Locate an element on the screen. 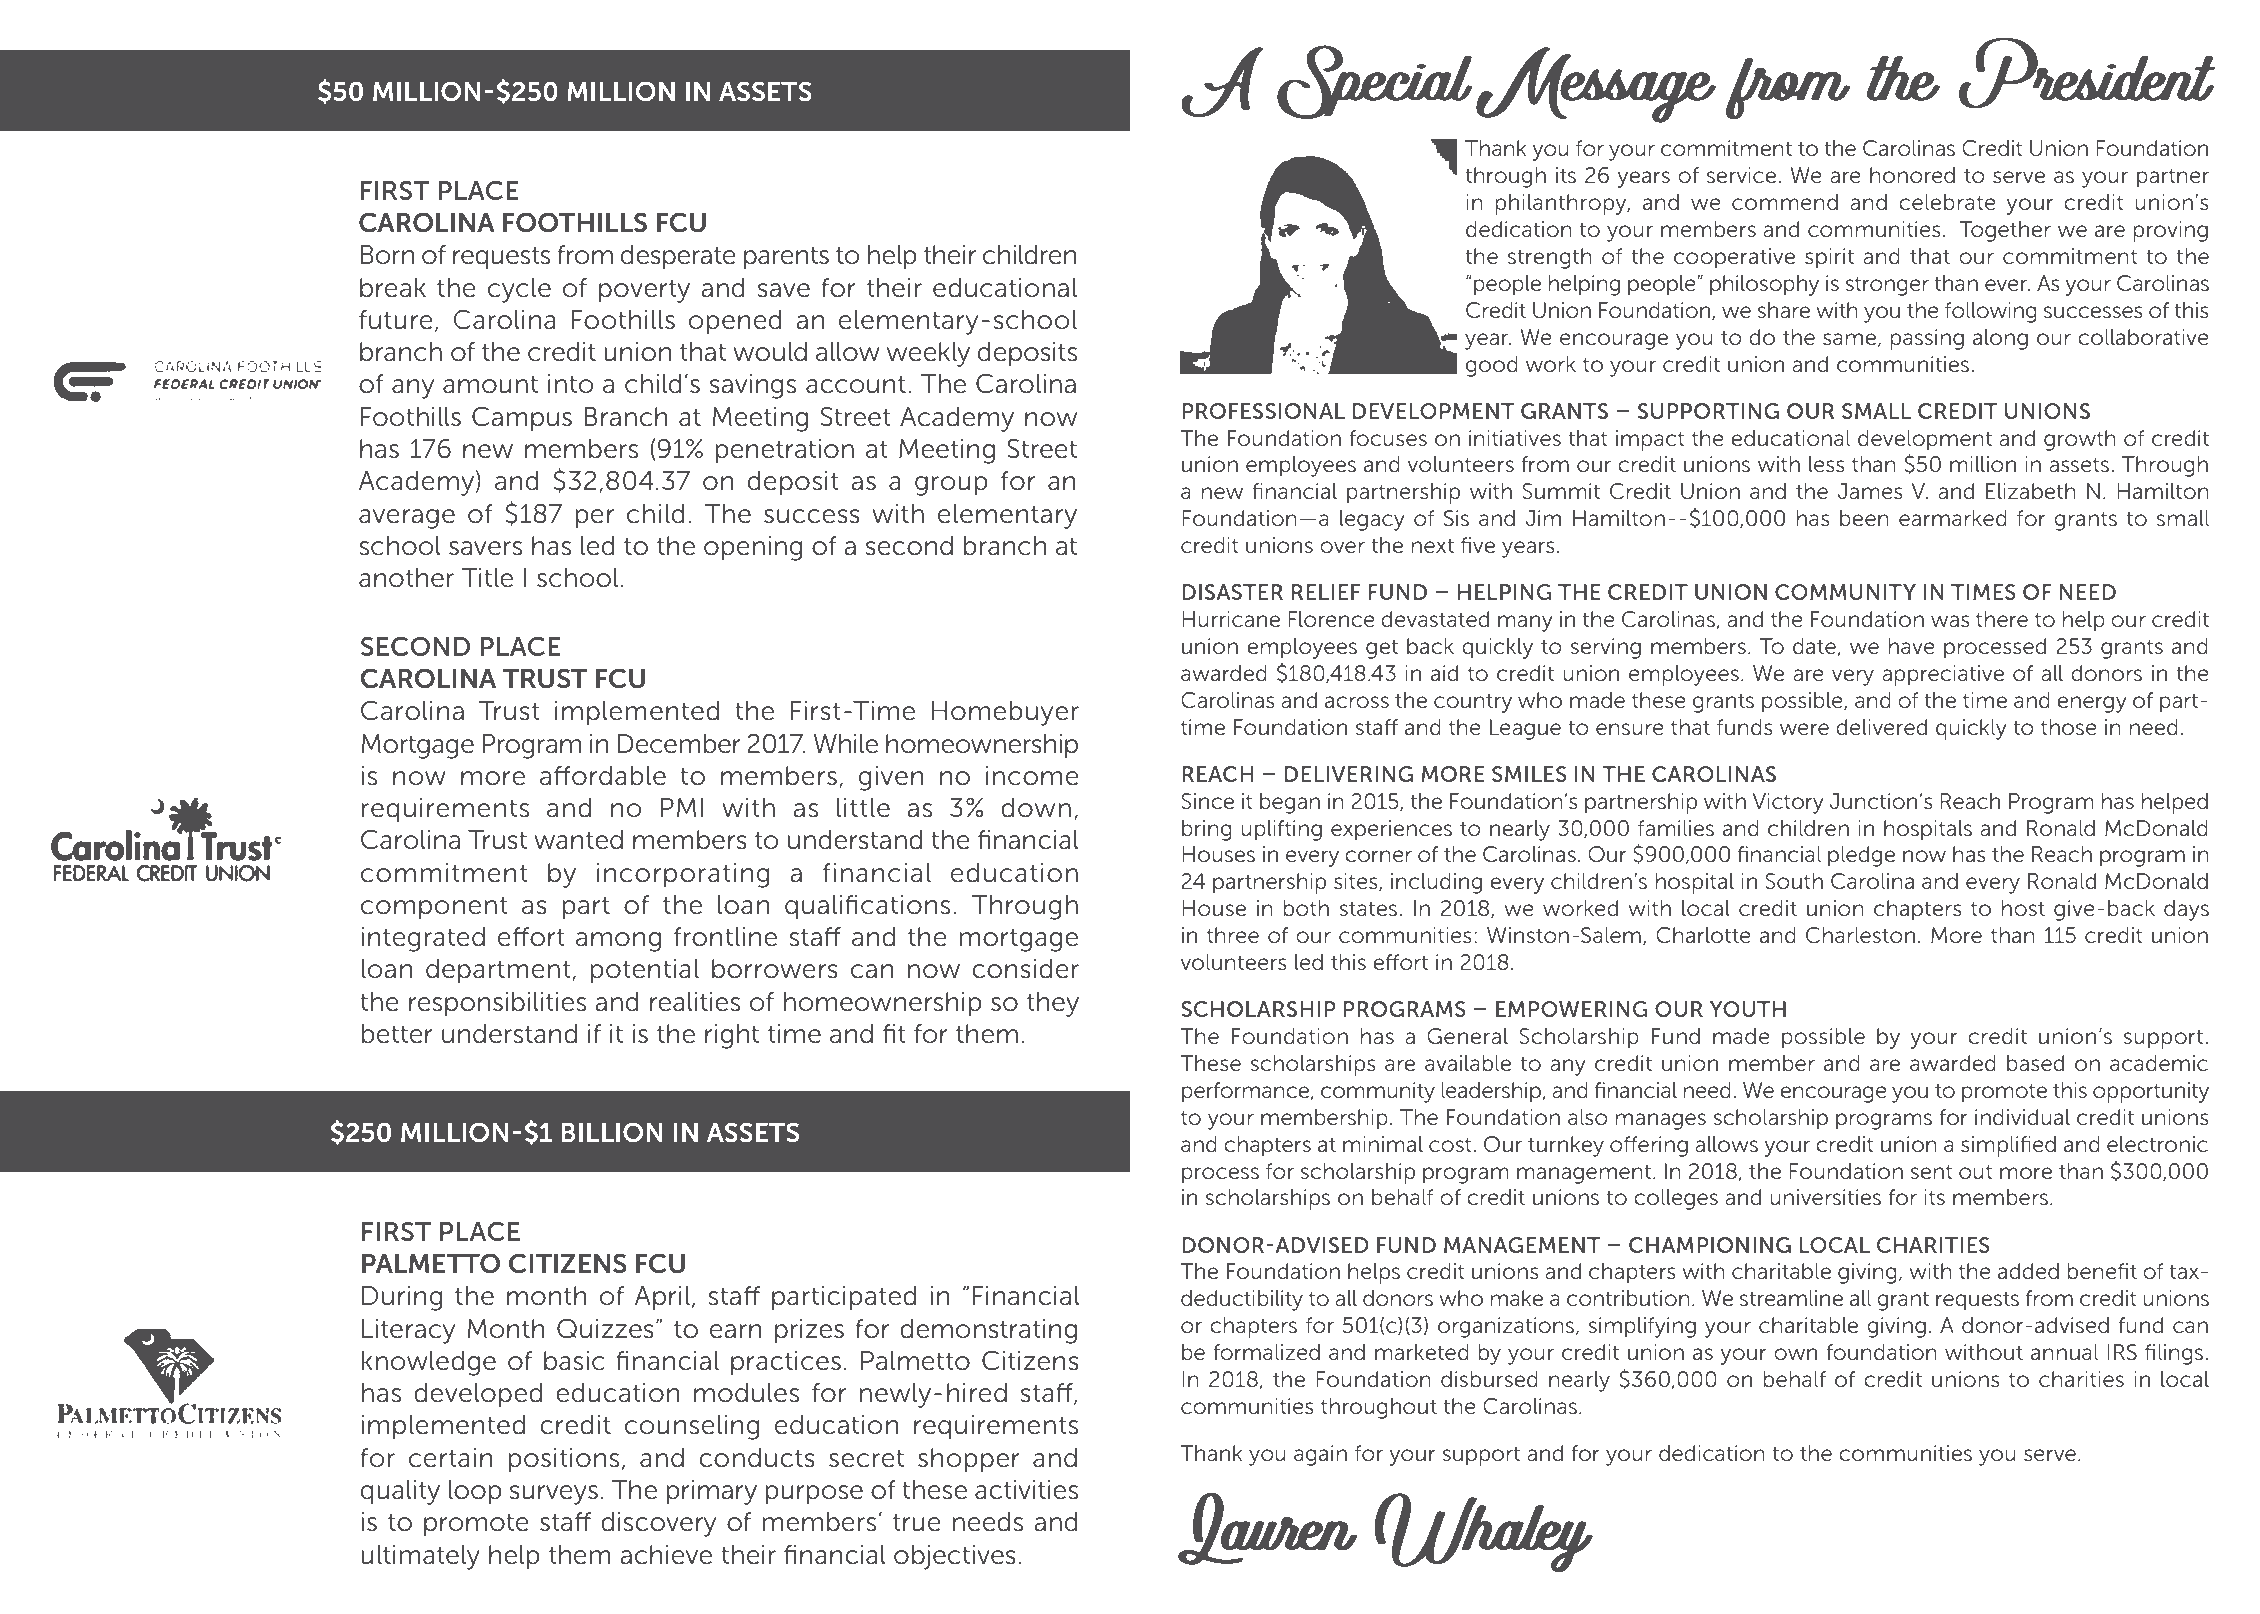  desperate is located at coordinates (678, 257).
